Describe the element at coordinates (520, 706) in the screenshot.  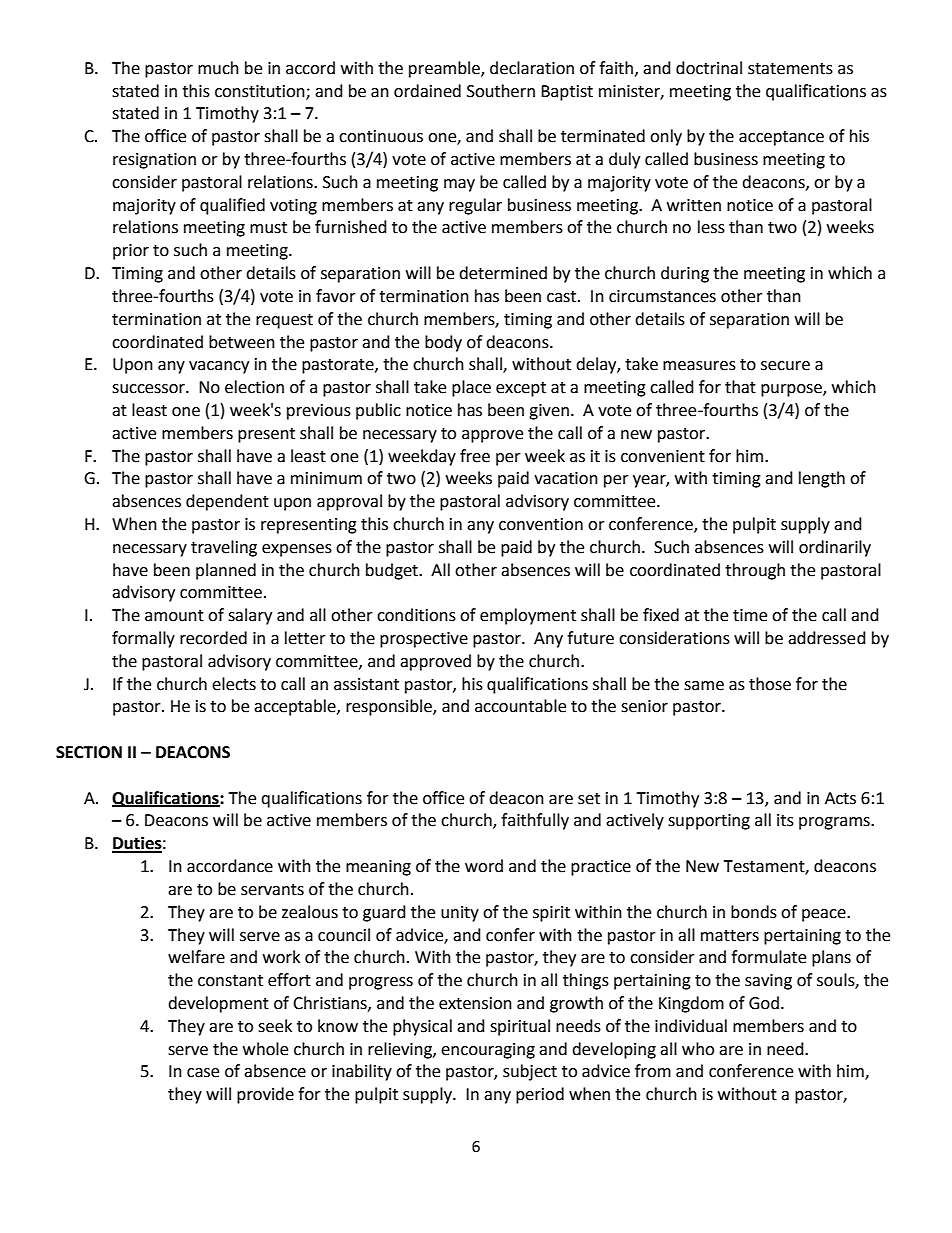
I see `accountable` at that location.
